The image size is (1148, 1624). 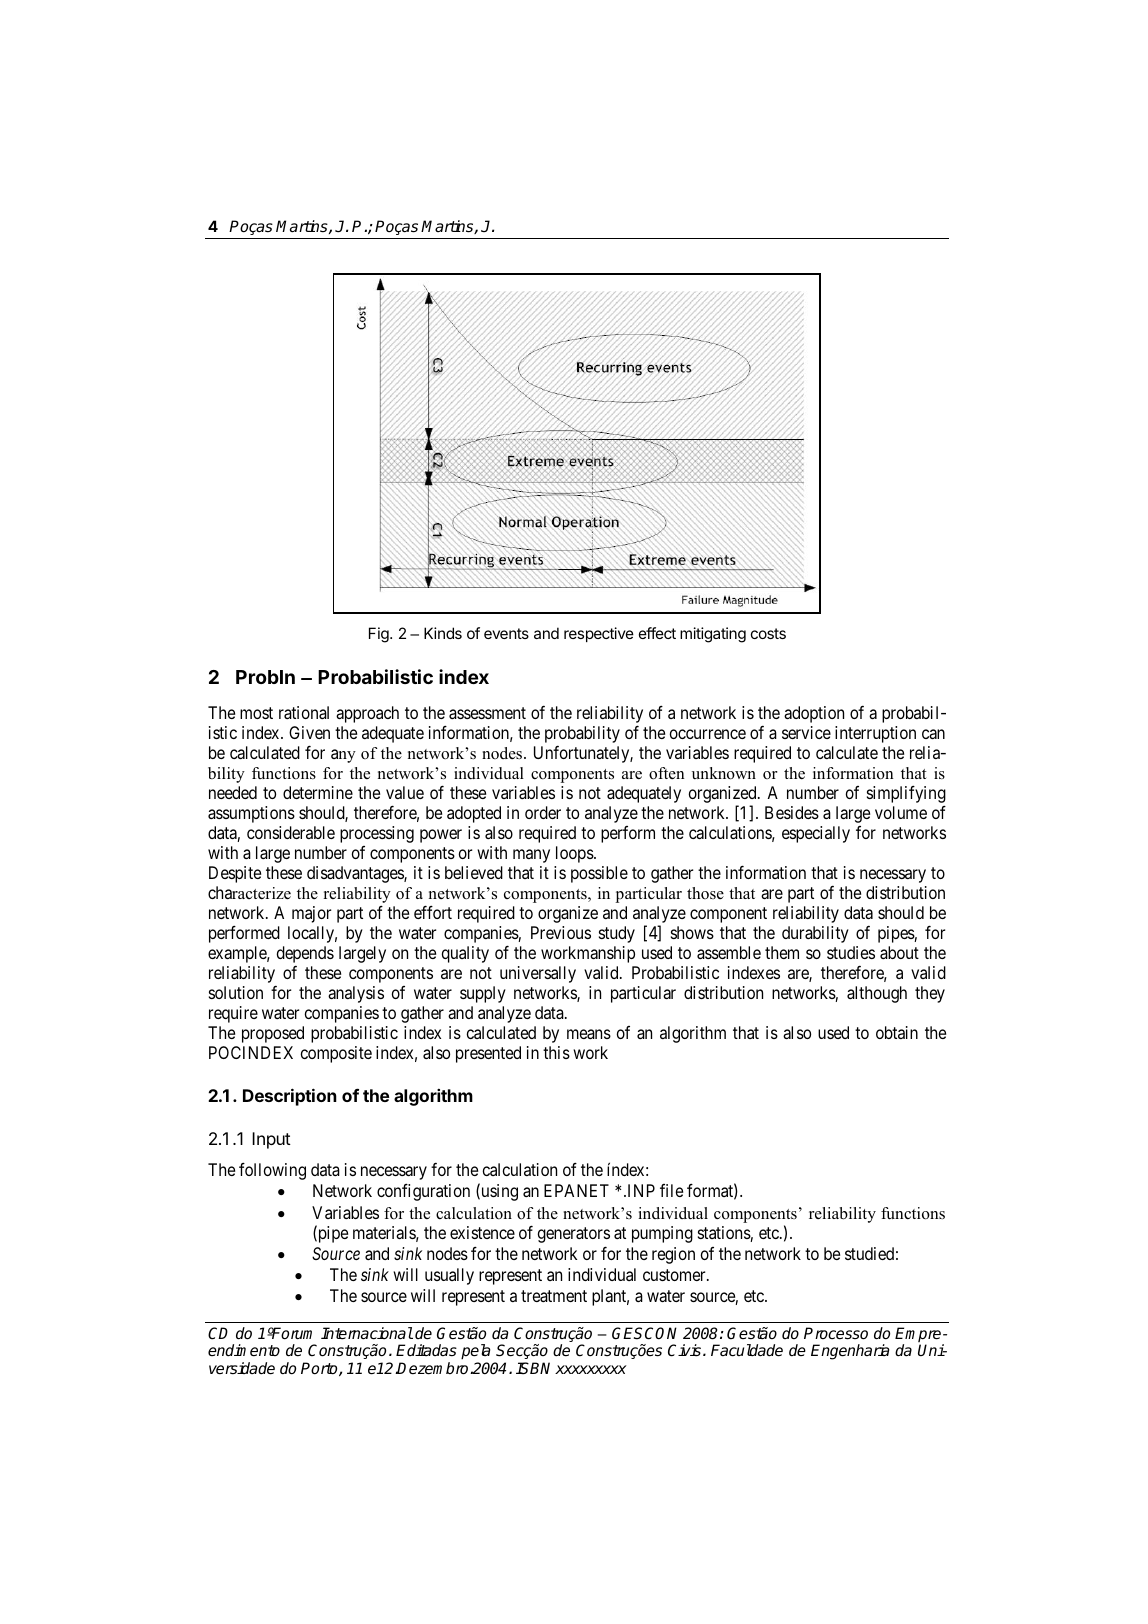 What do you see at coordinates (591, 1369) in the page?
I see `xxxxxxxxx` at bounding box center [591, 1369].
